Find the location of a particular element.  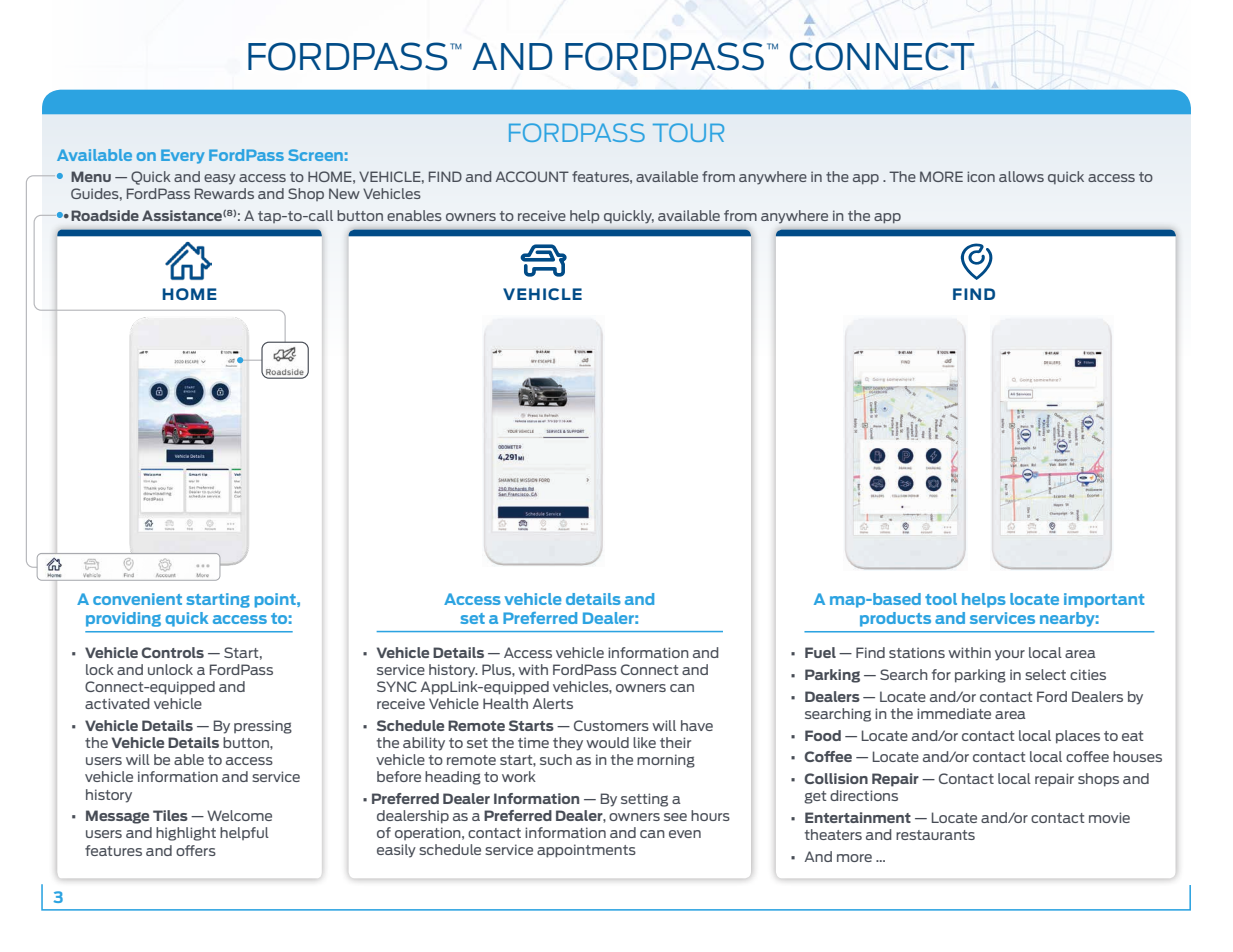

TOUR is located at coordinates (688, 132).
